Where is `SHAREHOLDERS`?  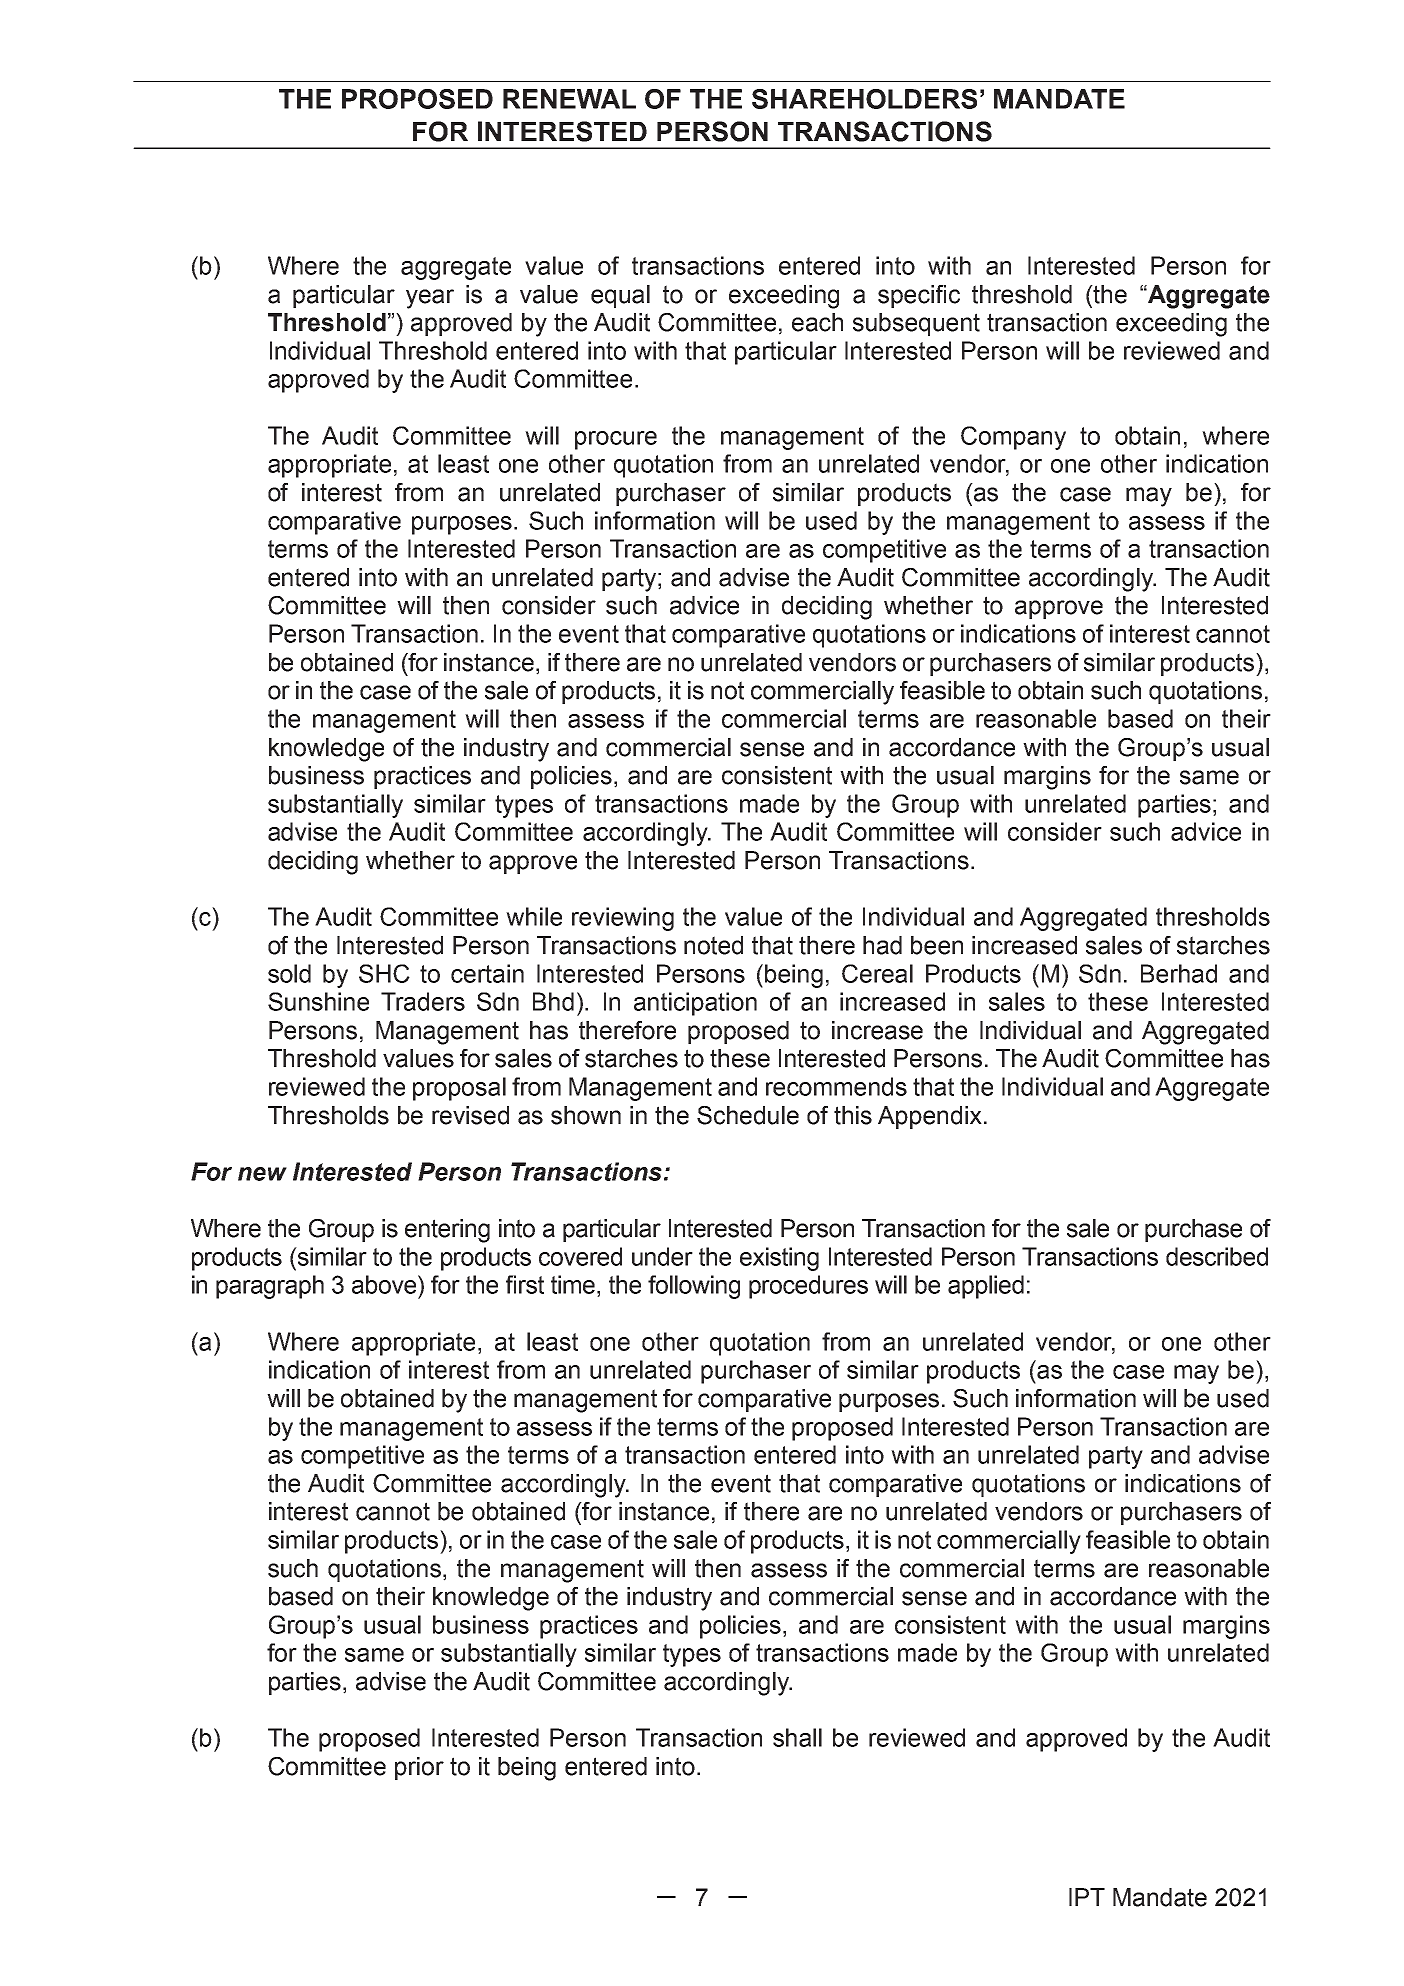
SHAREHOLDERS is located at coordinates (864, 99).
